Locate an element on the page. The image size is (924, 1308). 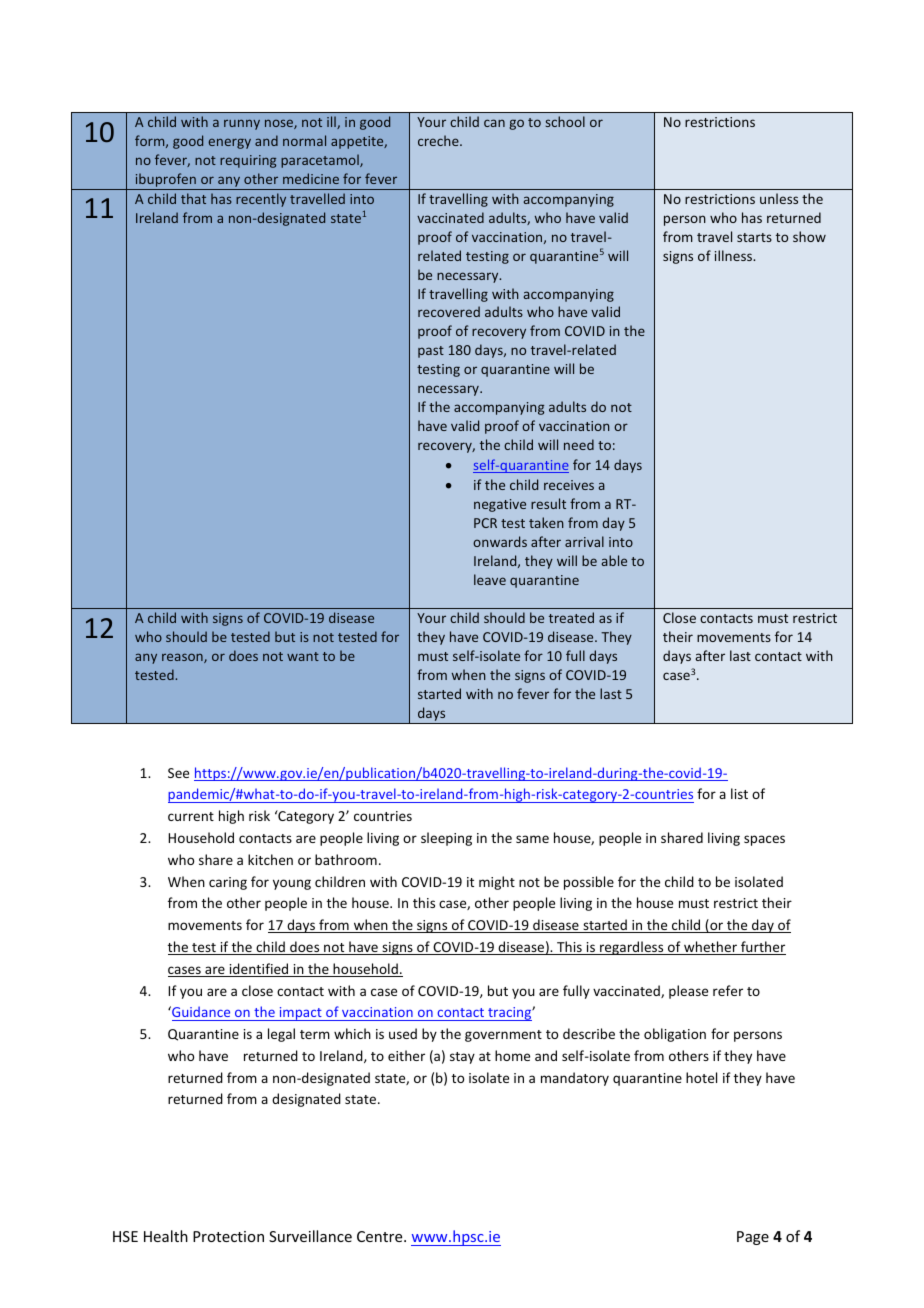
creche is located at coordinates (439, 140).
